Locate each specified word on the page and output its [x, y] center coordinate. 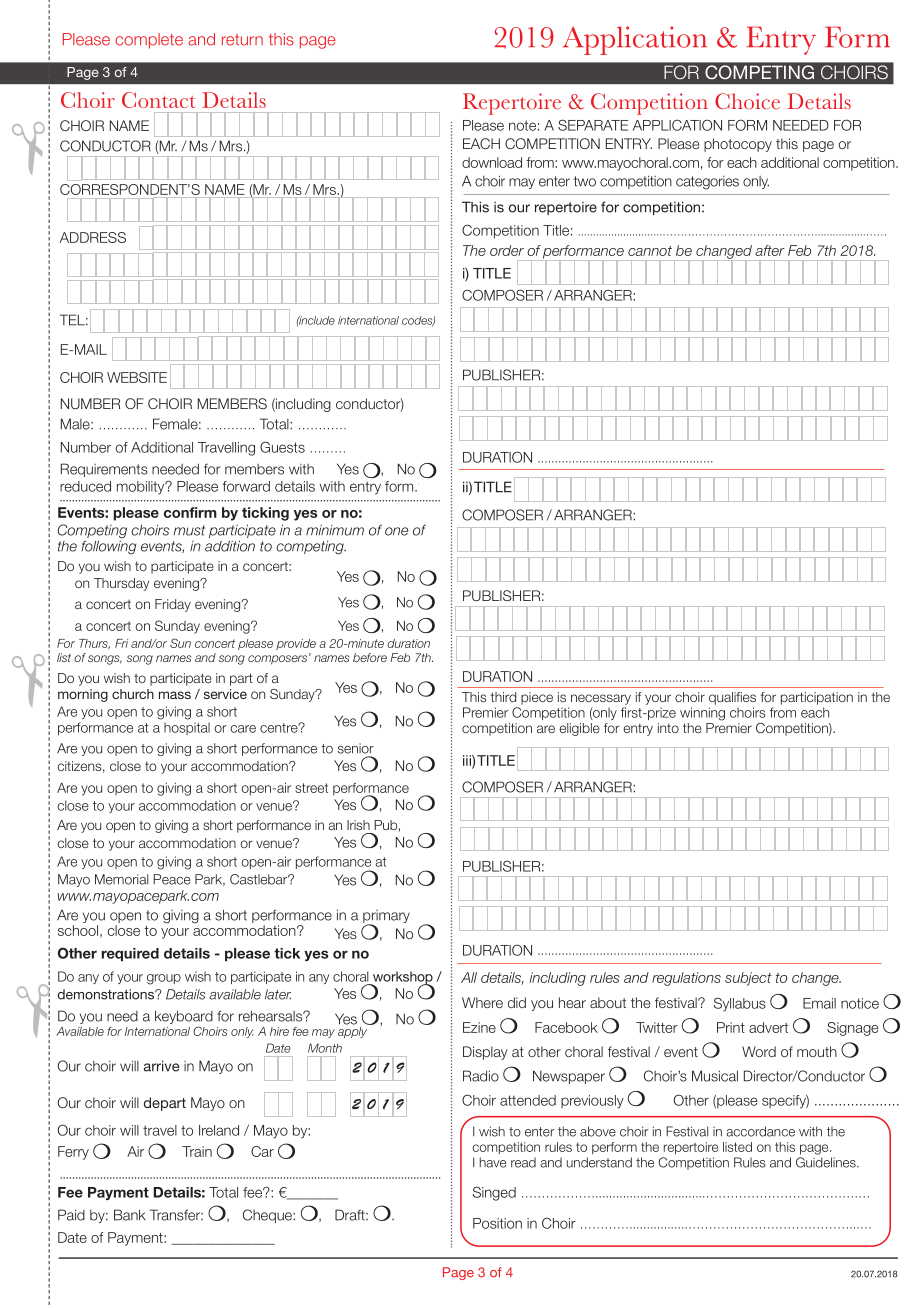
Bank [130, 1215]
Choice [747, 101]
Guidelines [827, 1162]
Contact [158, 100]
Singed [494, 1193]
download [492, 162]
